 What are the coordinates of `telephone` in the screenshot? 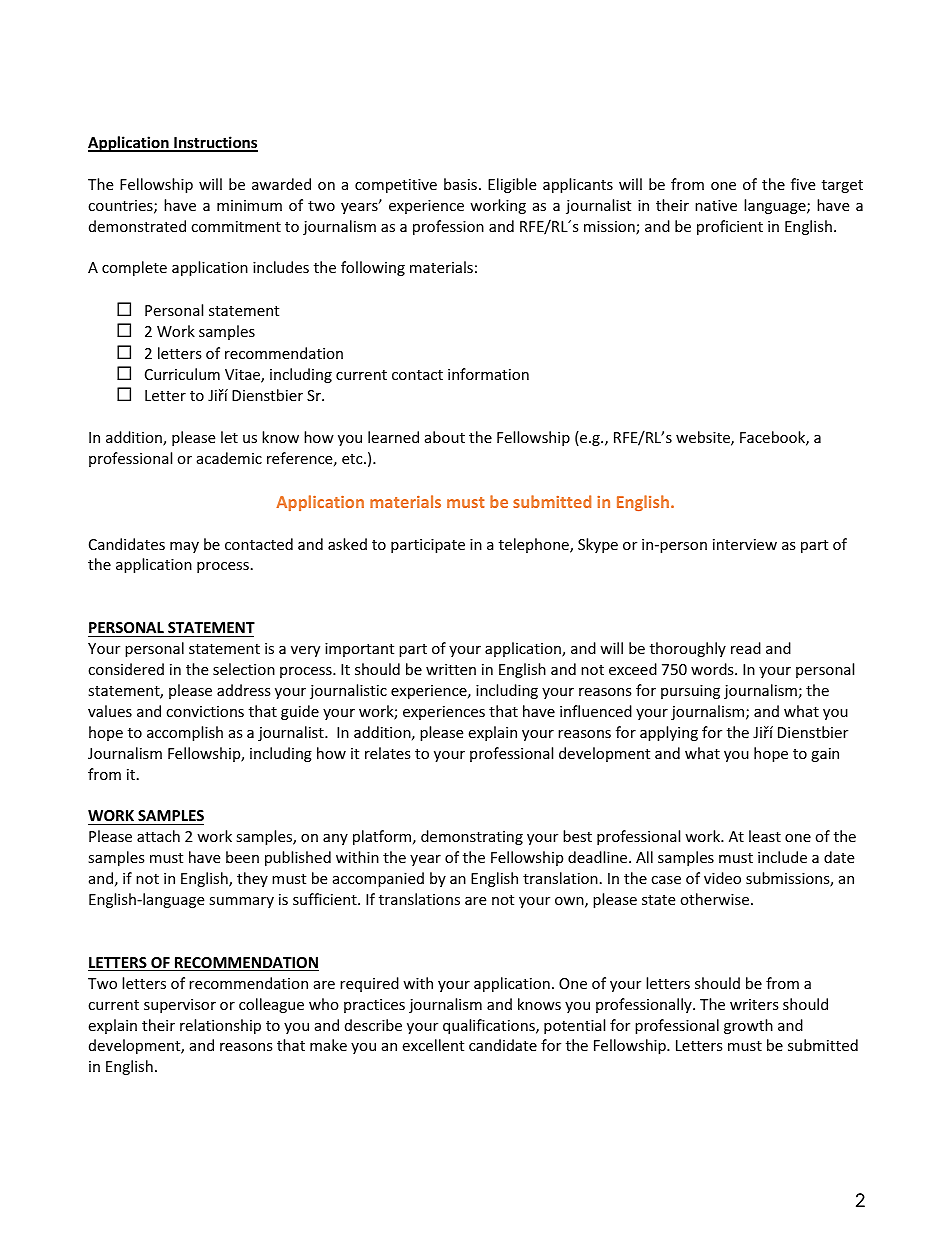 It's located at (535, 545).
